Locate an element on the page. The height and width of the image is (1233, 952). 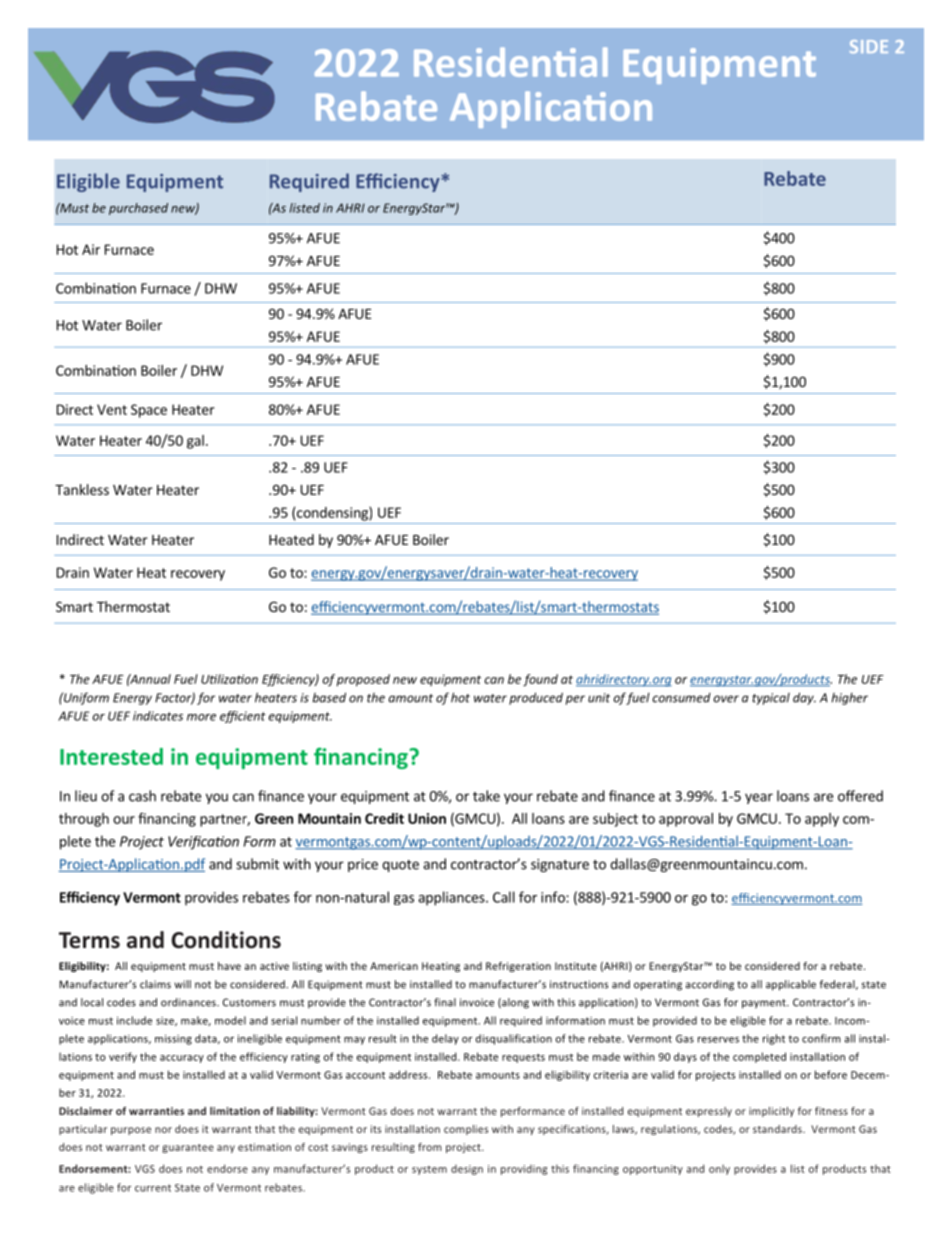
guarantee is located at coordinates (188, 1148).
